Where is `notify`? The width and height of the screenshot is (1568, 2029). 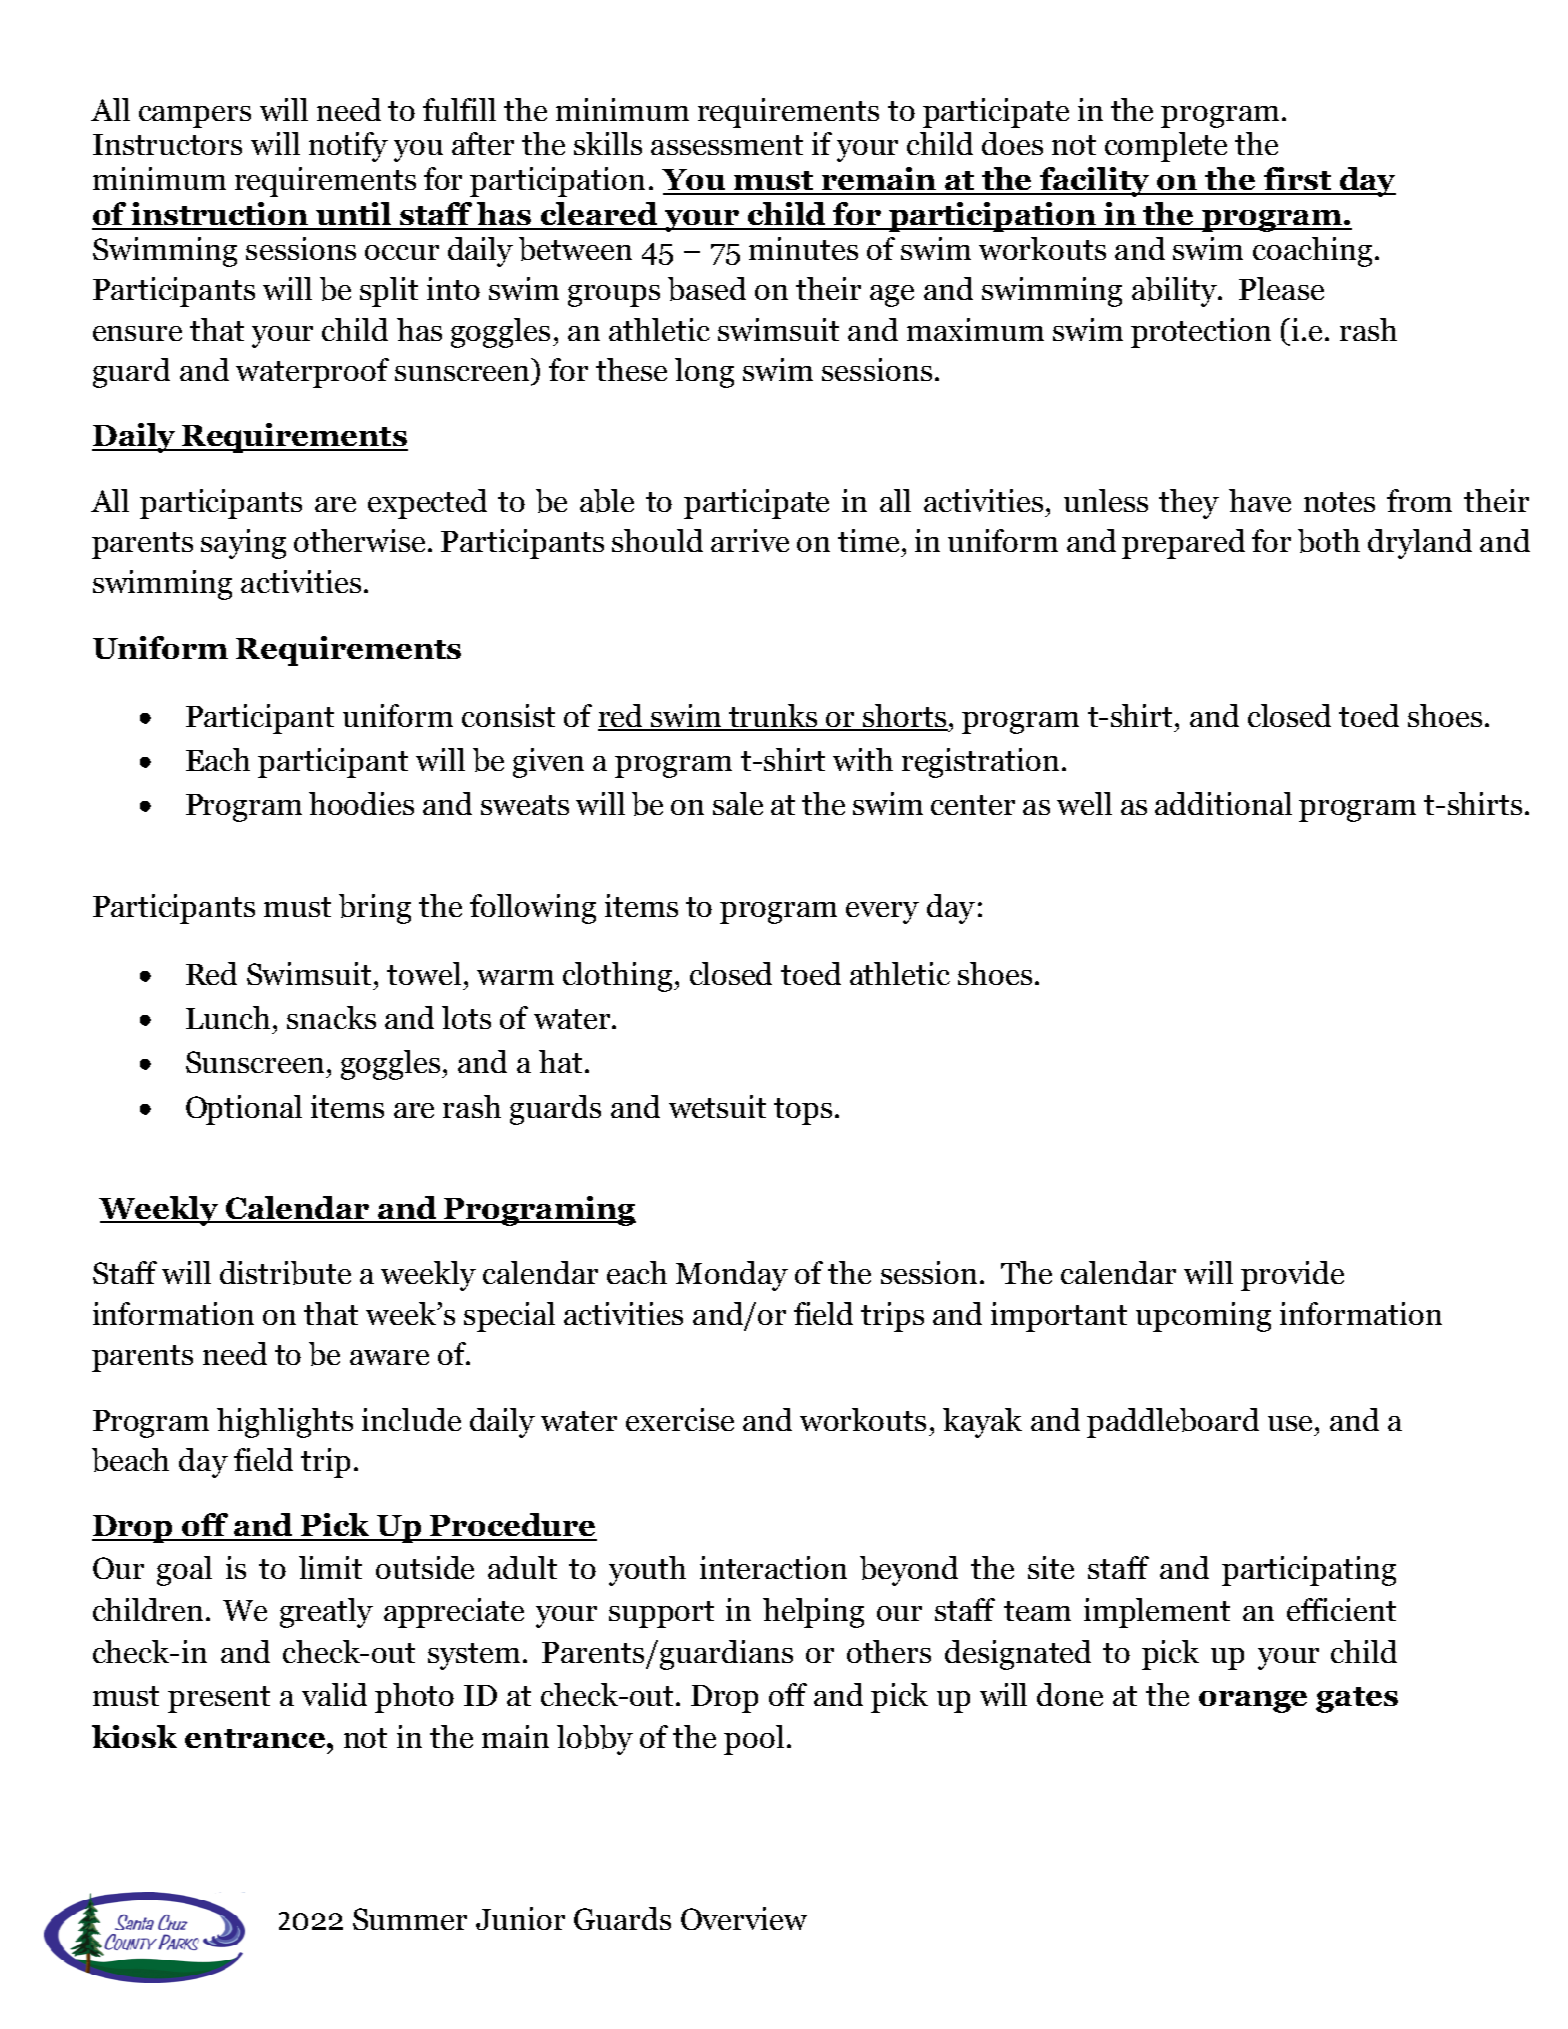
notify is located at coordinates (348, 147).
